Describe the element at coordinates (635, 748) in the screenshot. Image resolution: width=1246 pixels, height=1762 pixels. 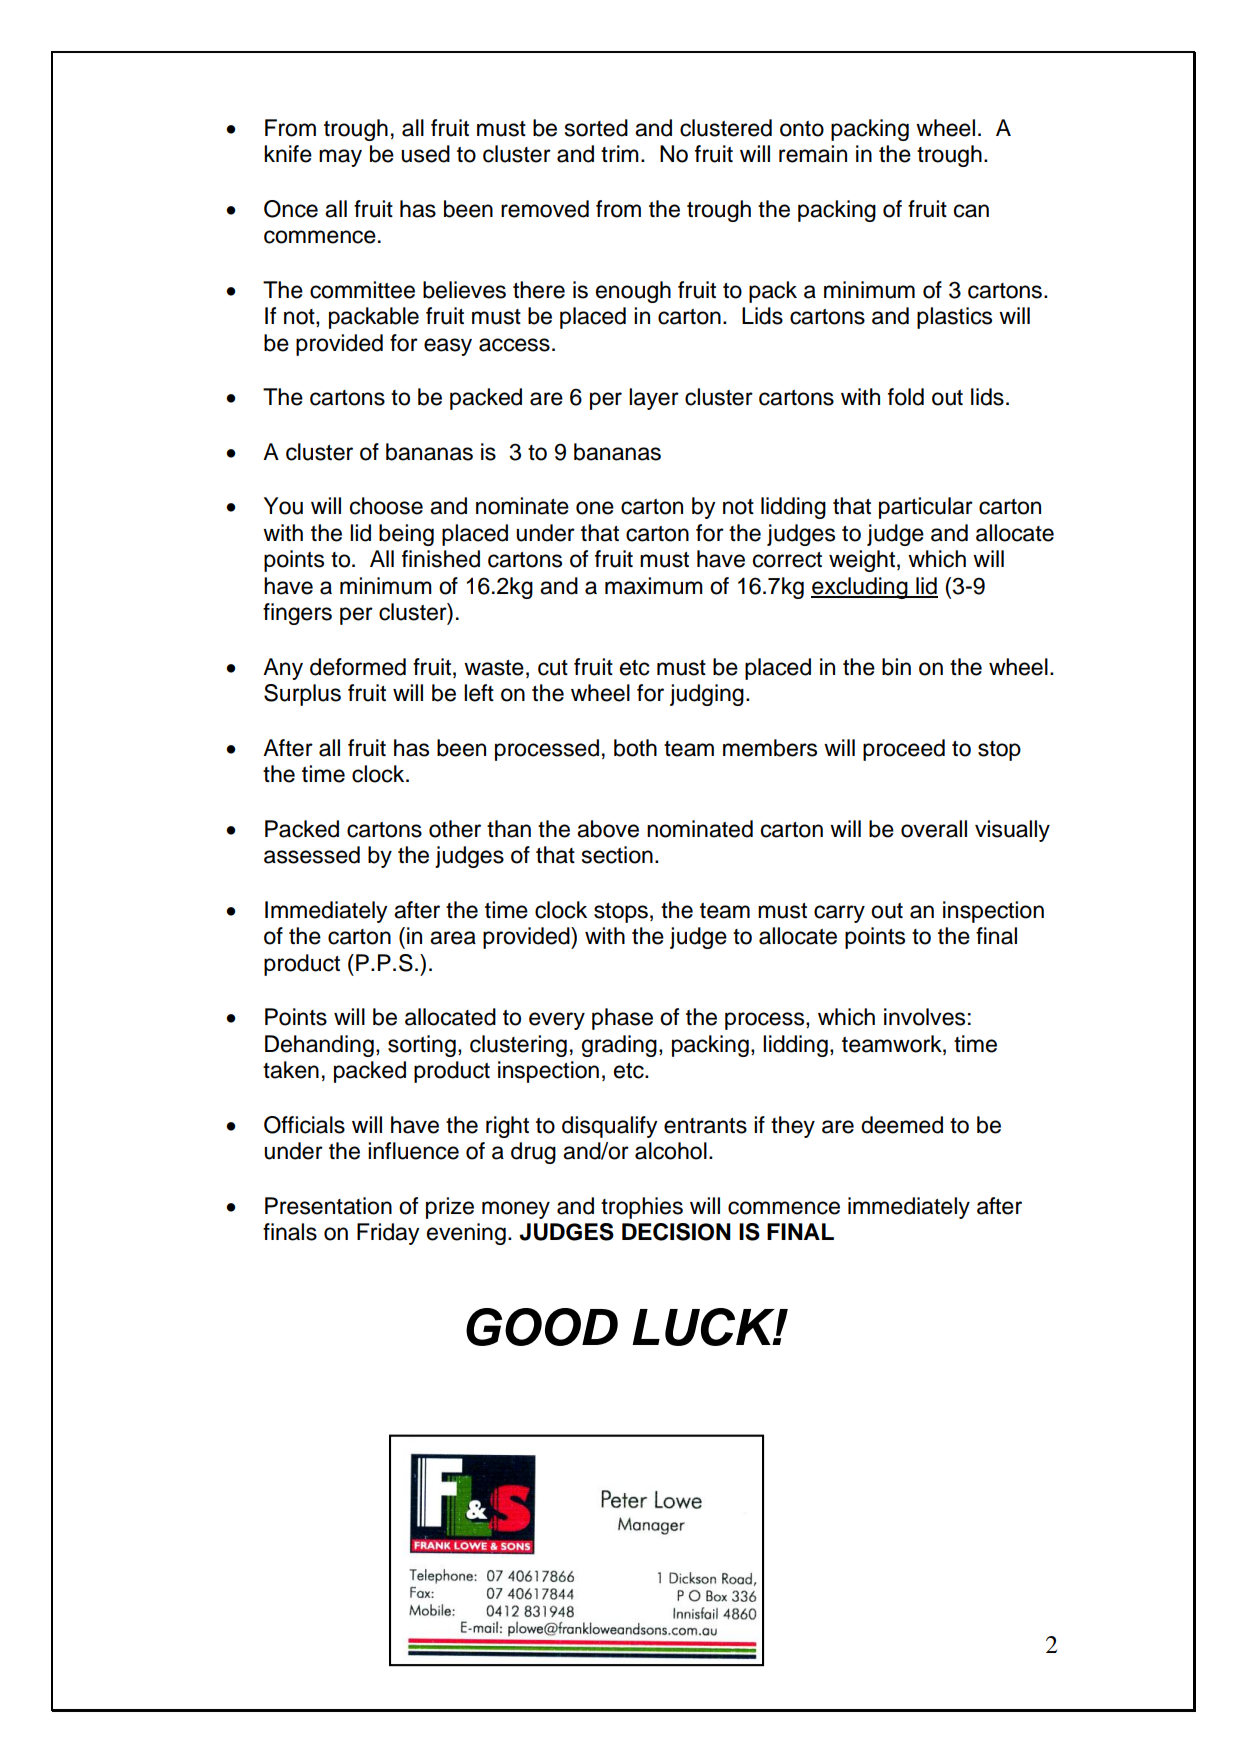
I see `both` at that location.
